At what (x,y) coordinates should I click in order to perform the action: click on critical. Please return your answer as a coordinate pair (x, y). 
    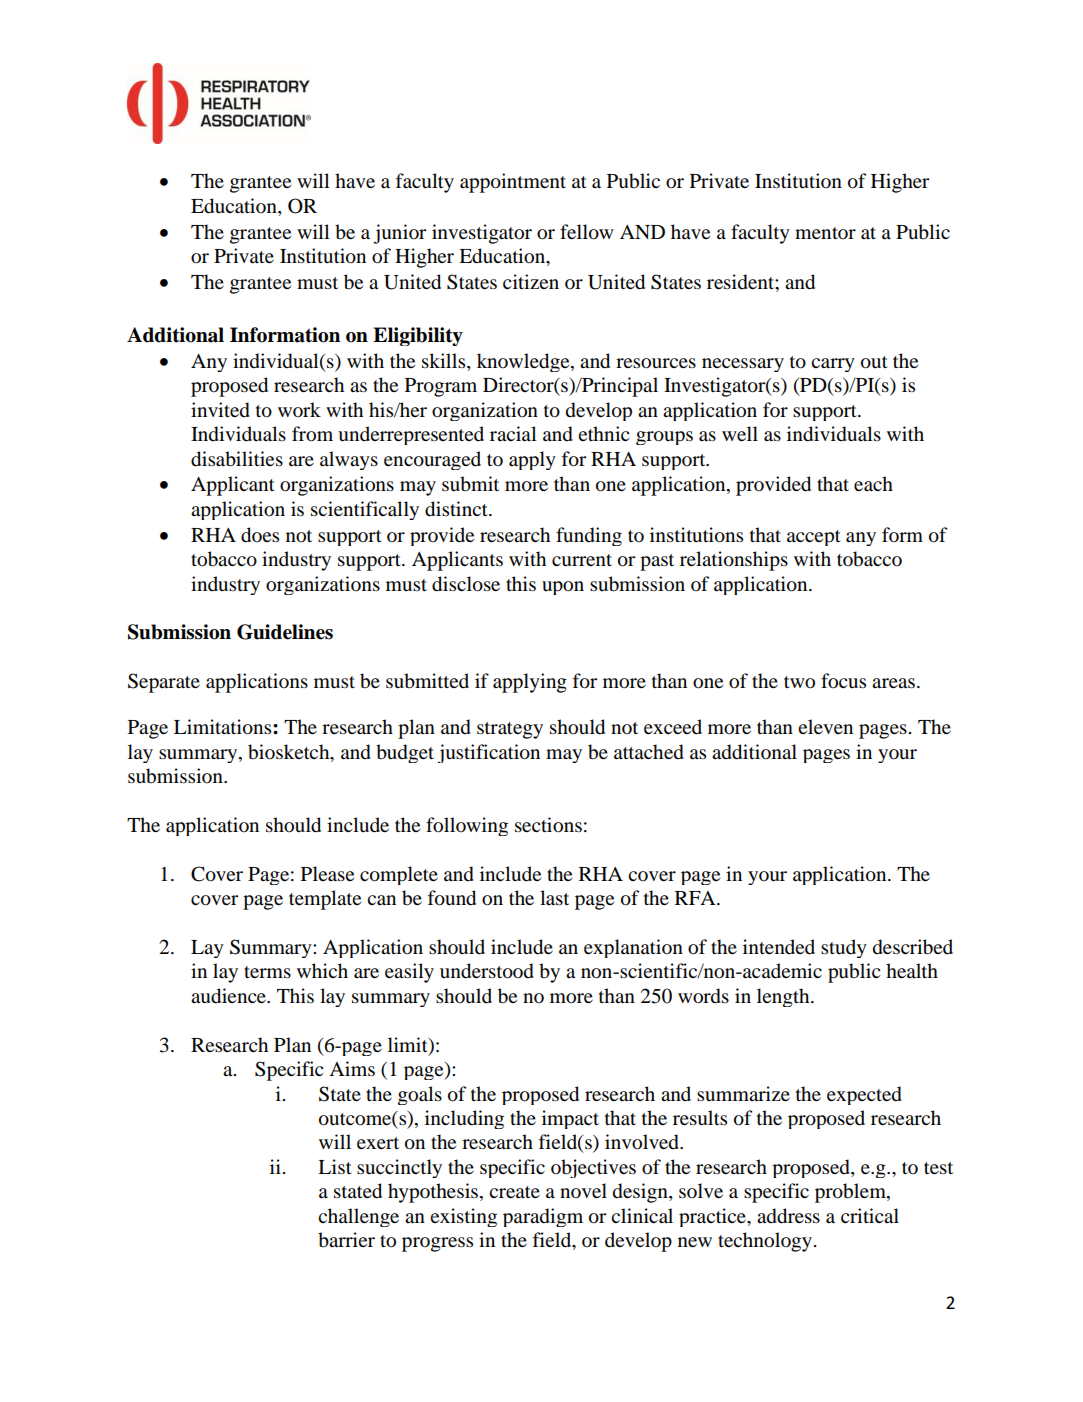
    Looking at the image, I should click on (870, 1216).
